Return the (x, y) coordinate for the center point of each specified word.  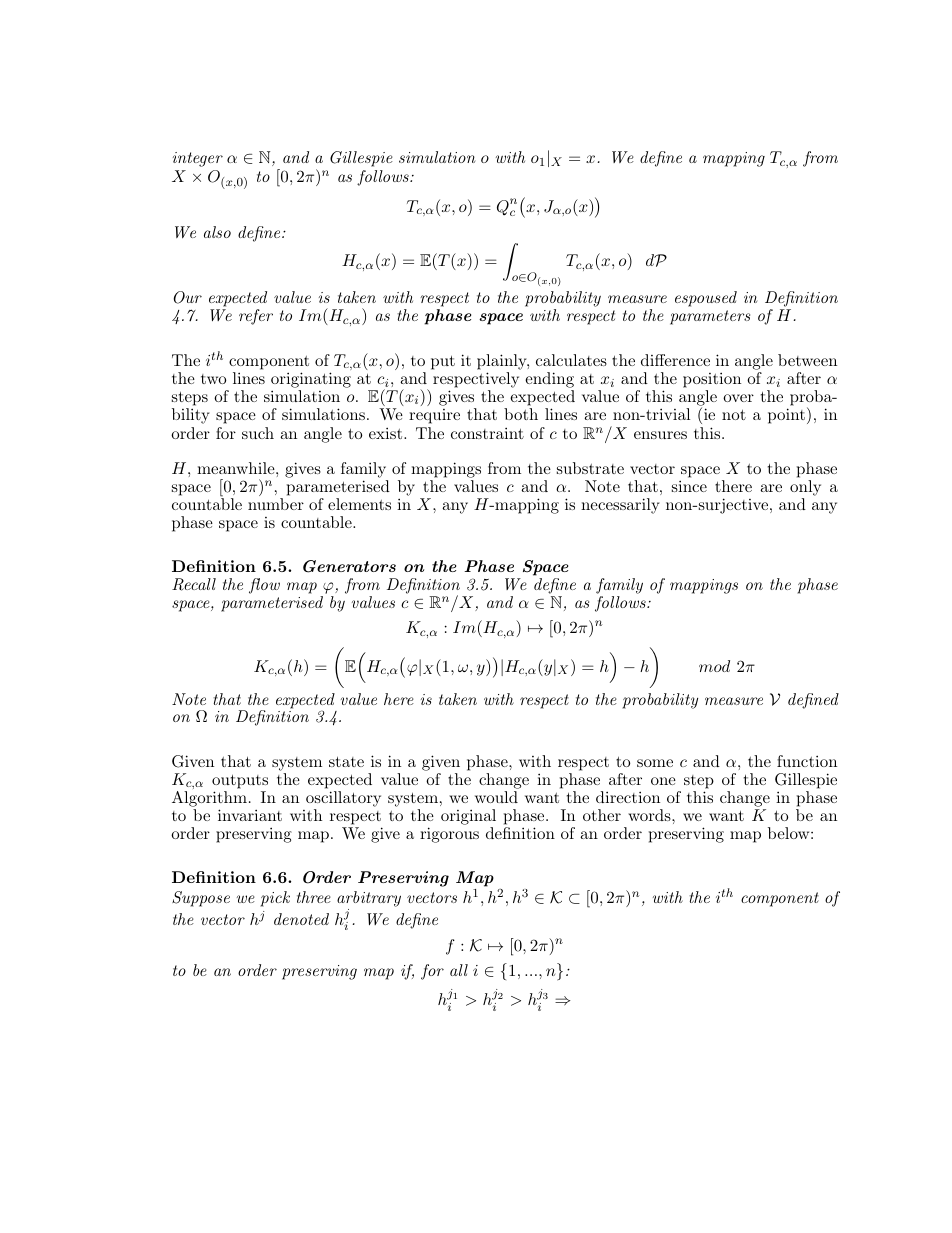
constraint (487, 433)
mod (714, 666)
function (807, 761)
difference (675, 360)
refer (256, 317)
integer (198, 159)
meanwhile (237, 468)
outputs (240, 781)
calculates (571, 360)
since (689, 486)
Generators (349, 566)
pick (275, 899)
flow (264, 586)
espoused (706, 299)
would (496, 797)
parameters (710, 317)
